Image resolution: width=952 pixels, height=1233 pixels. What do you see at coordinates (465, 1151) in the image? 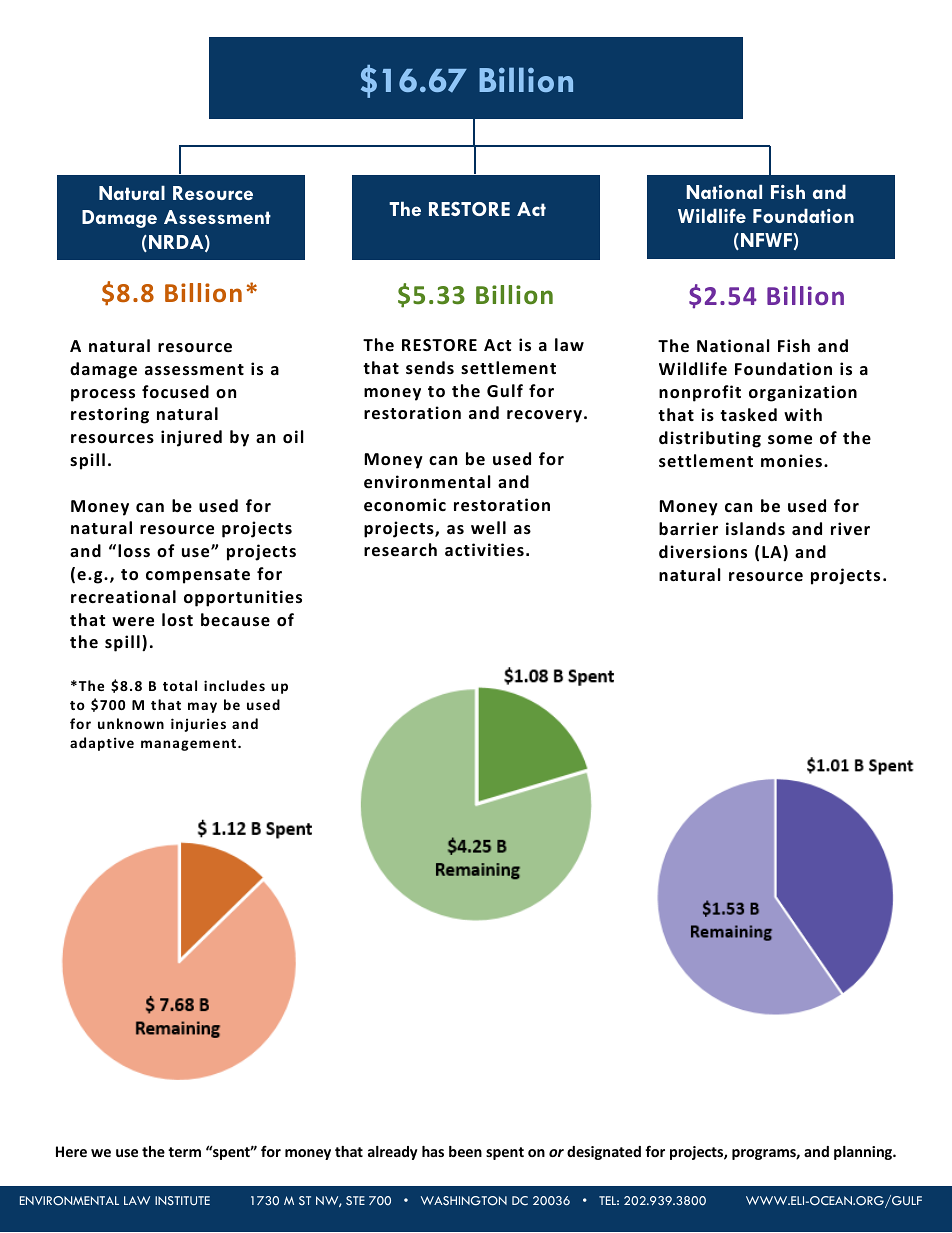
I see `been` at bounding box center [465, 1151].
